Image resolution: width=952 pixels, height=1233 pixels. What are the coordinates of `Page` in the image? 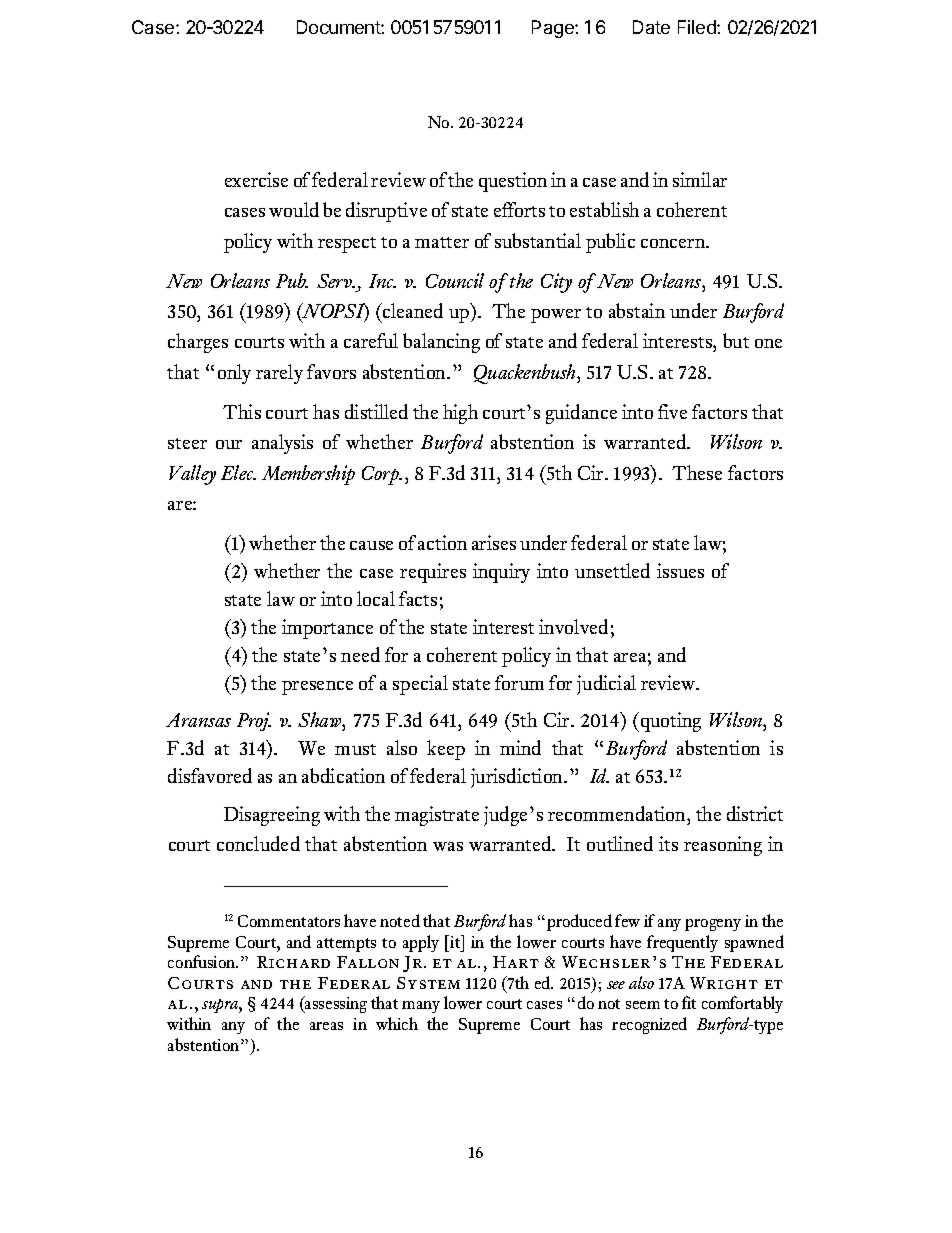 It's located at (554, 29).
